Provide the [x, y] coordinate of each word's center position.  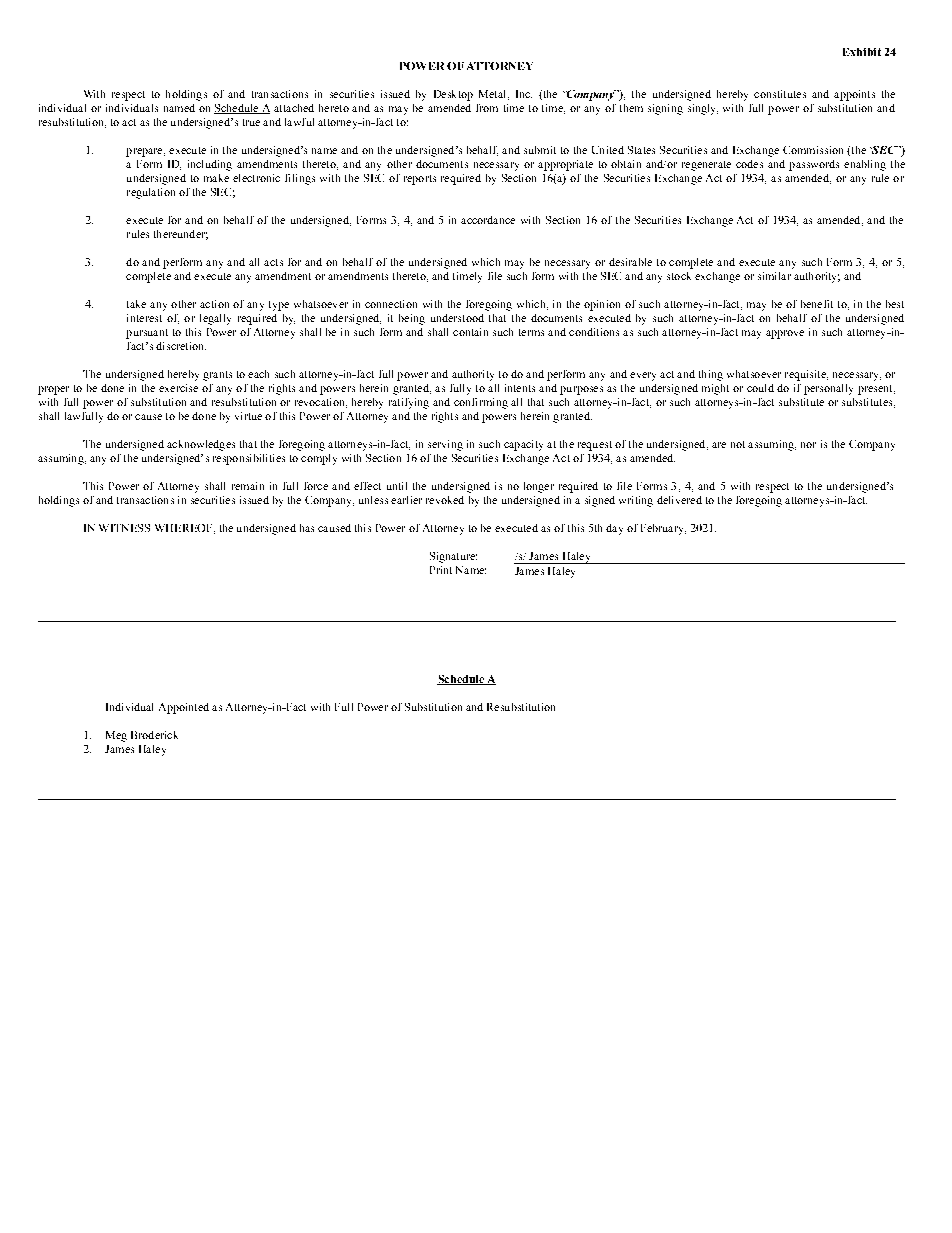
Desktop [453, 95]
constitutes [780, 94]
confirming [481, 403]
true [251, 122]
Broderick [154, 735]
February [663, 529]
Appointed [184, 708]
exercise [178, 388]
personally [828, 389]
